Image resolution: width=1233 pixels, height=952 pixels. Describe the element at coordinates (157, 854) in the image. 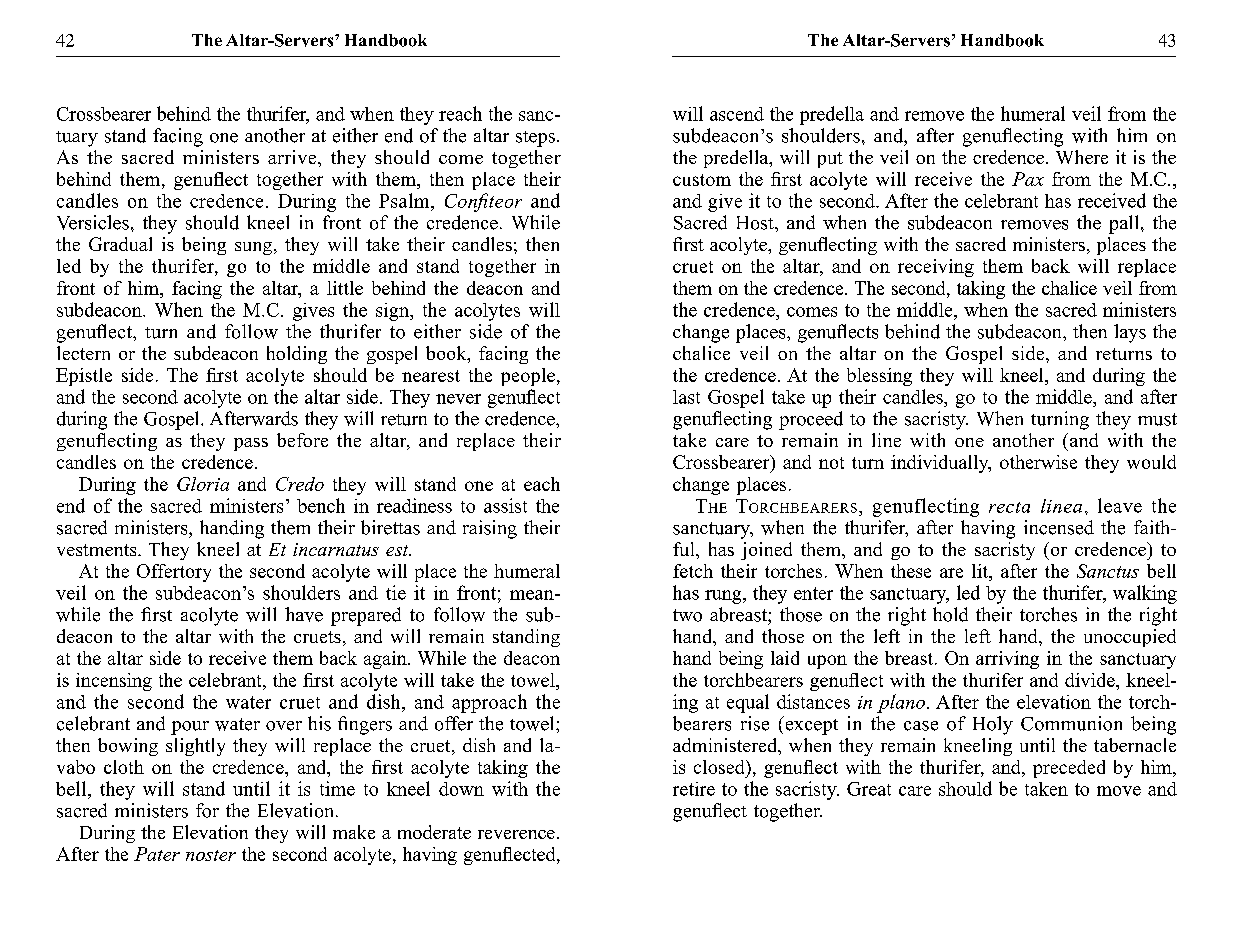

I see `Pater` at that location.
